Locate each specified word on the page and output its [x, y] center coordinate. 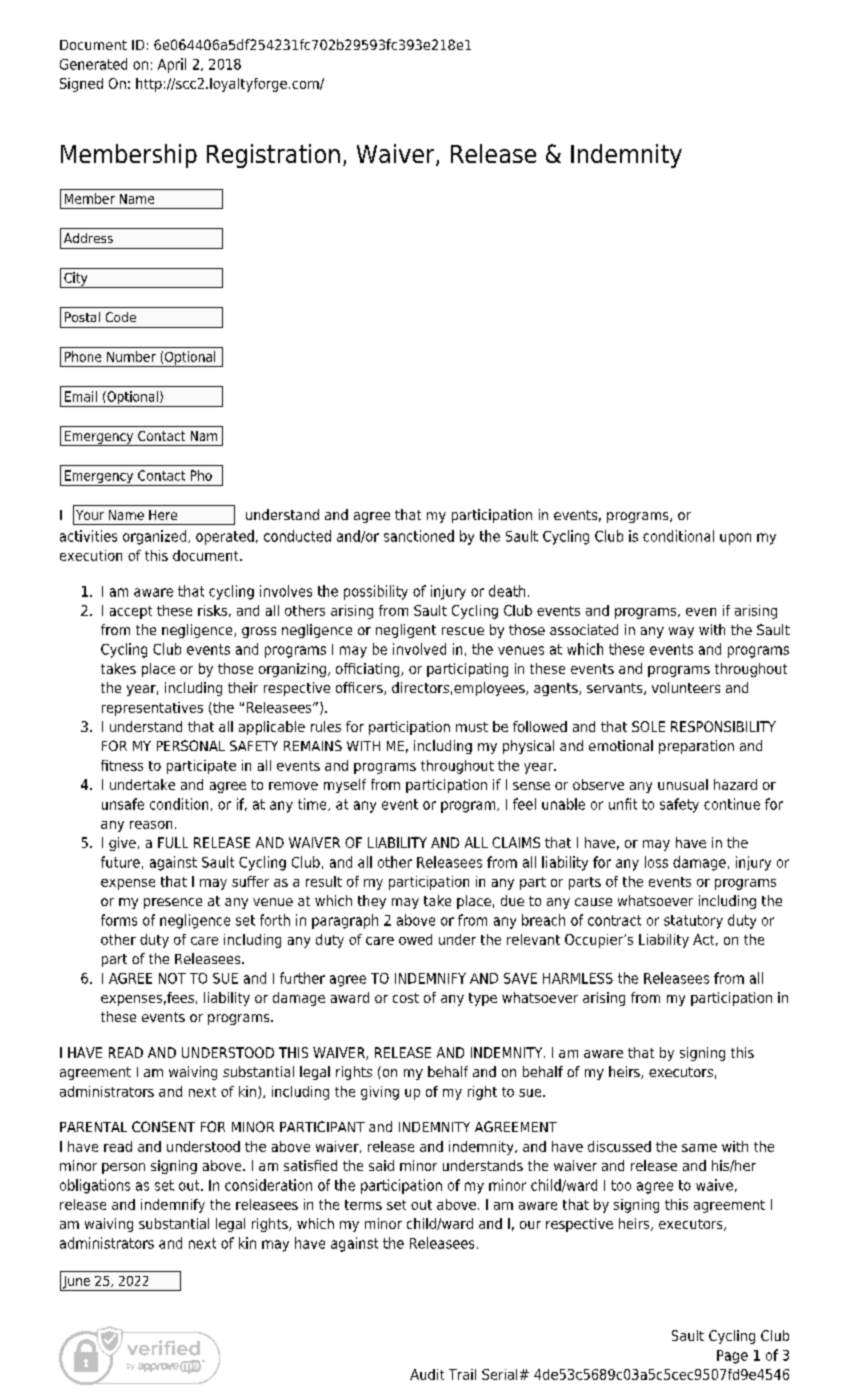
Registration [273, 156]
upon [735, 539]
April [172, 65]
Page [732, 1357]
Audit [427, 1374]
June [76, 1283]
